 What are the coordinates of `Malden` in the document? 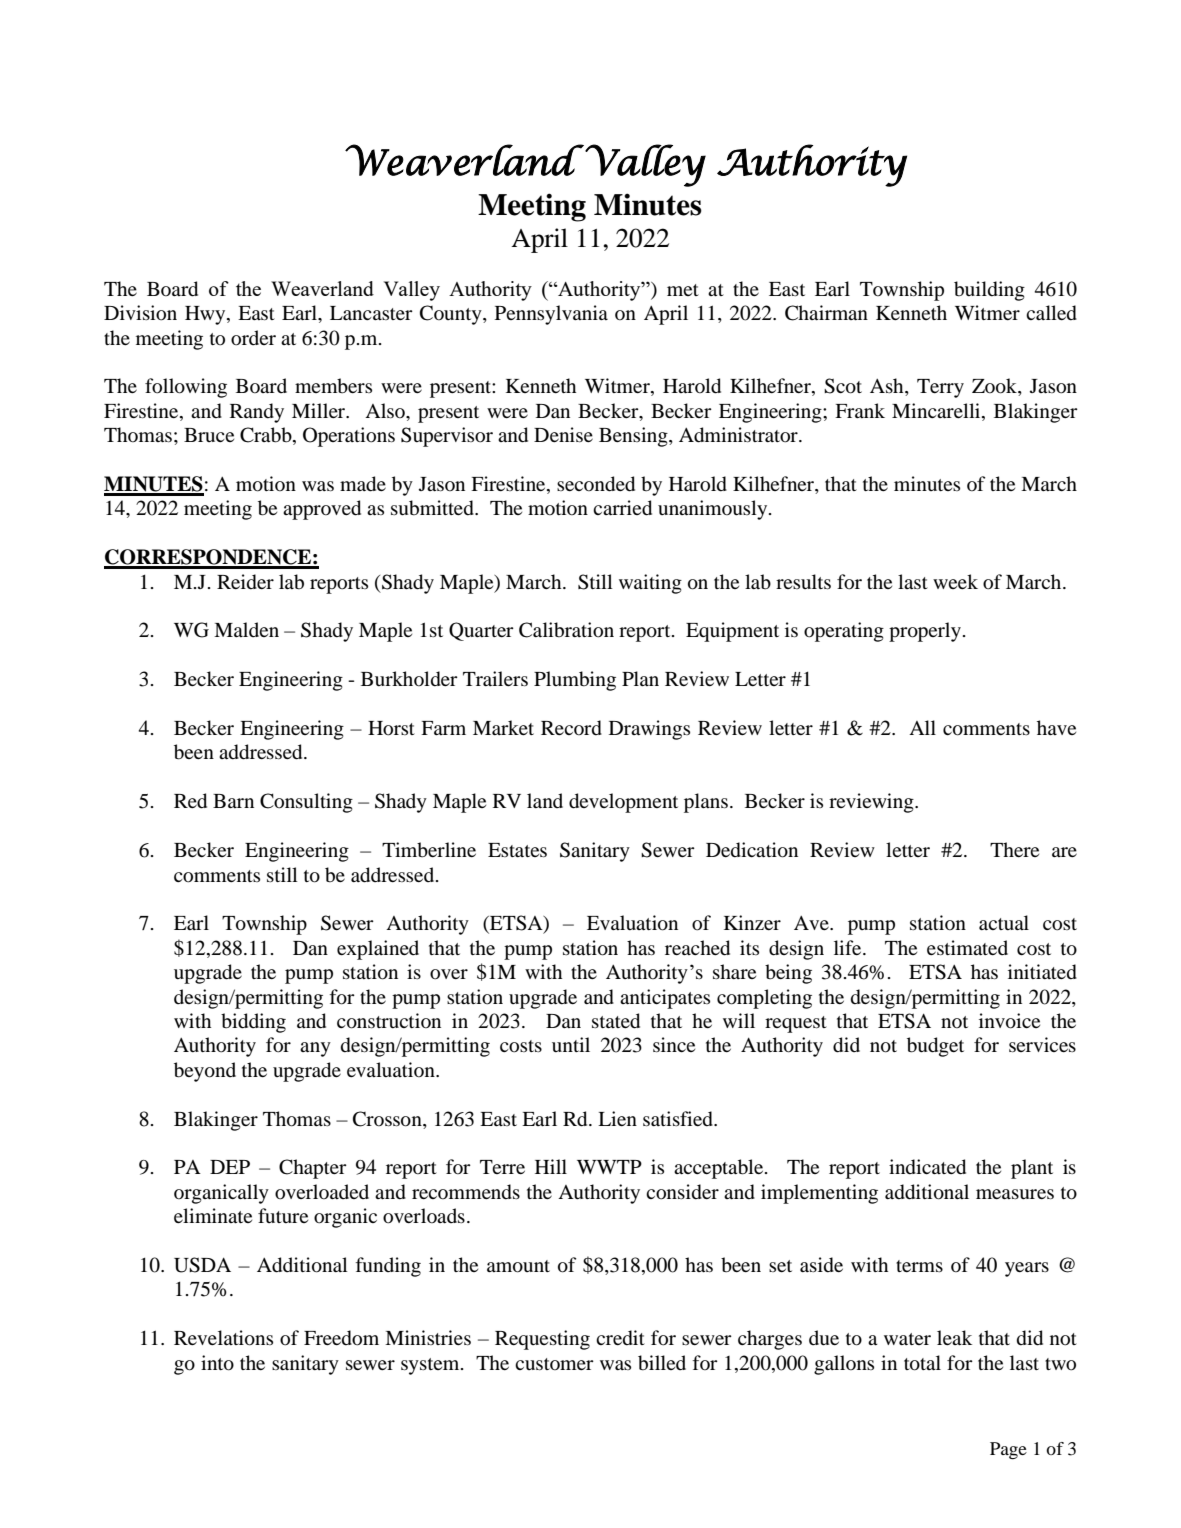 It's located at (246, 629).
